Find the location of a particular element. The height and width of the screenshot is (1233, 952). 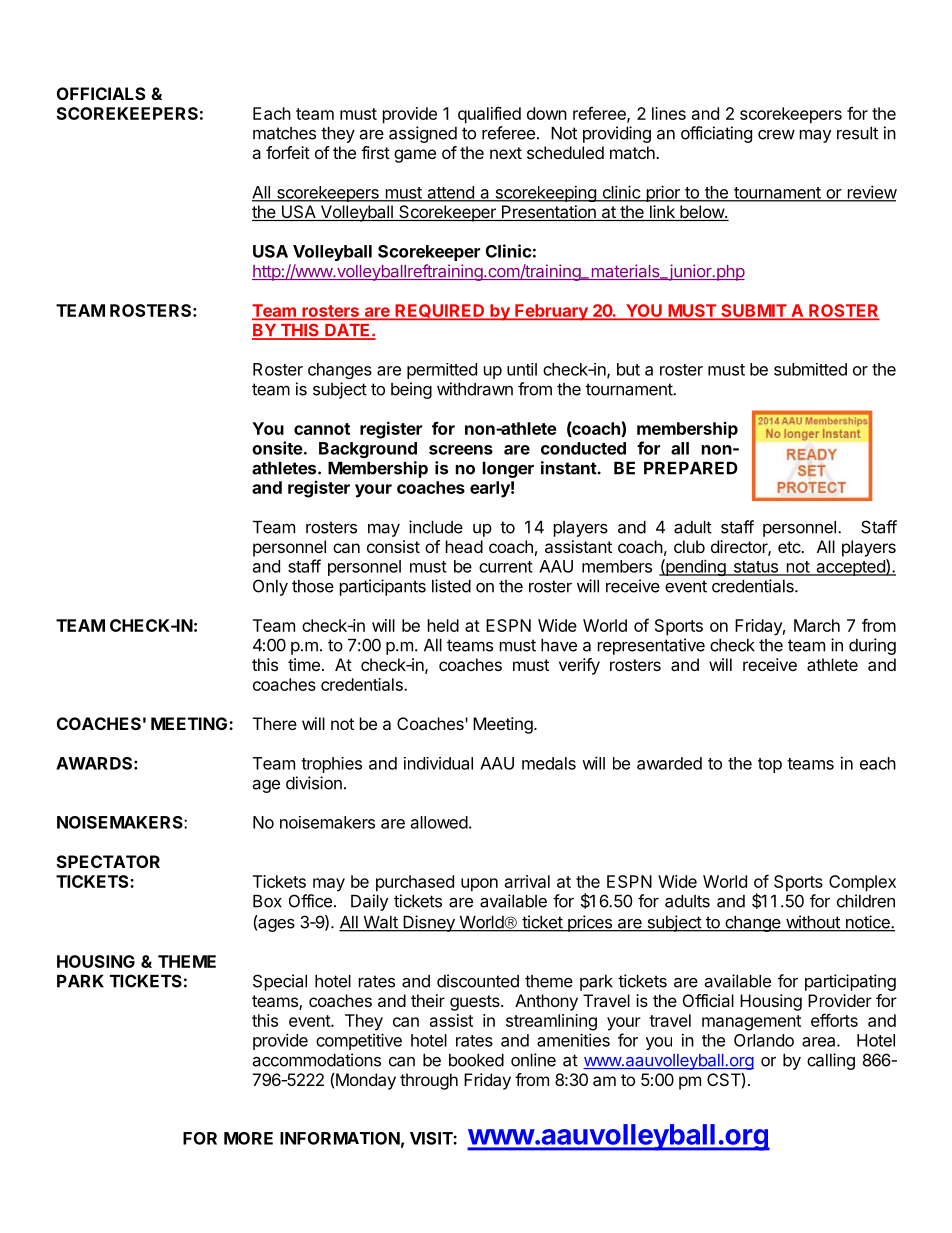

crew is located at coordinates (776, 134).
